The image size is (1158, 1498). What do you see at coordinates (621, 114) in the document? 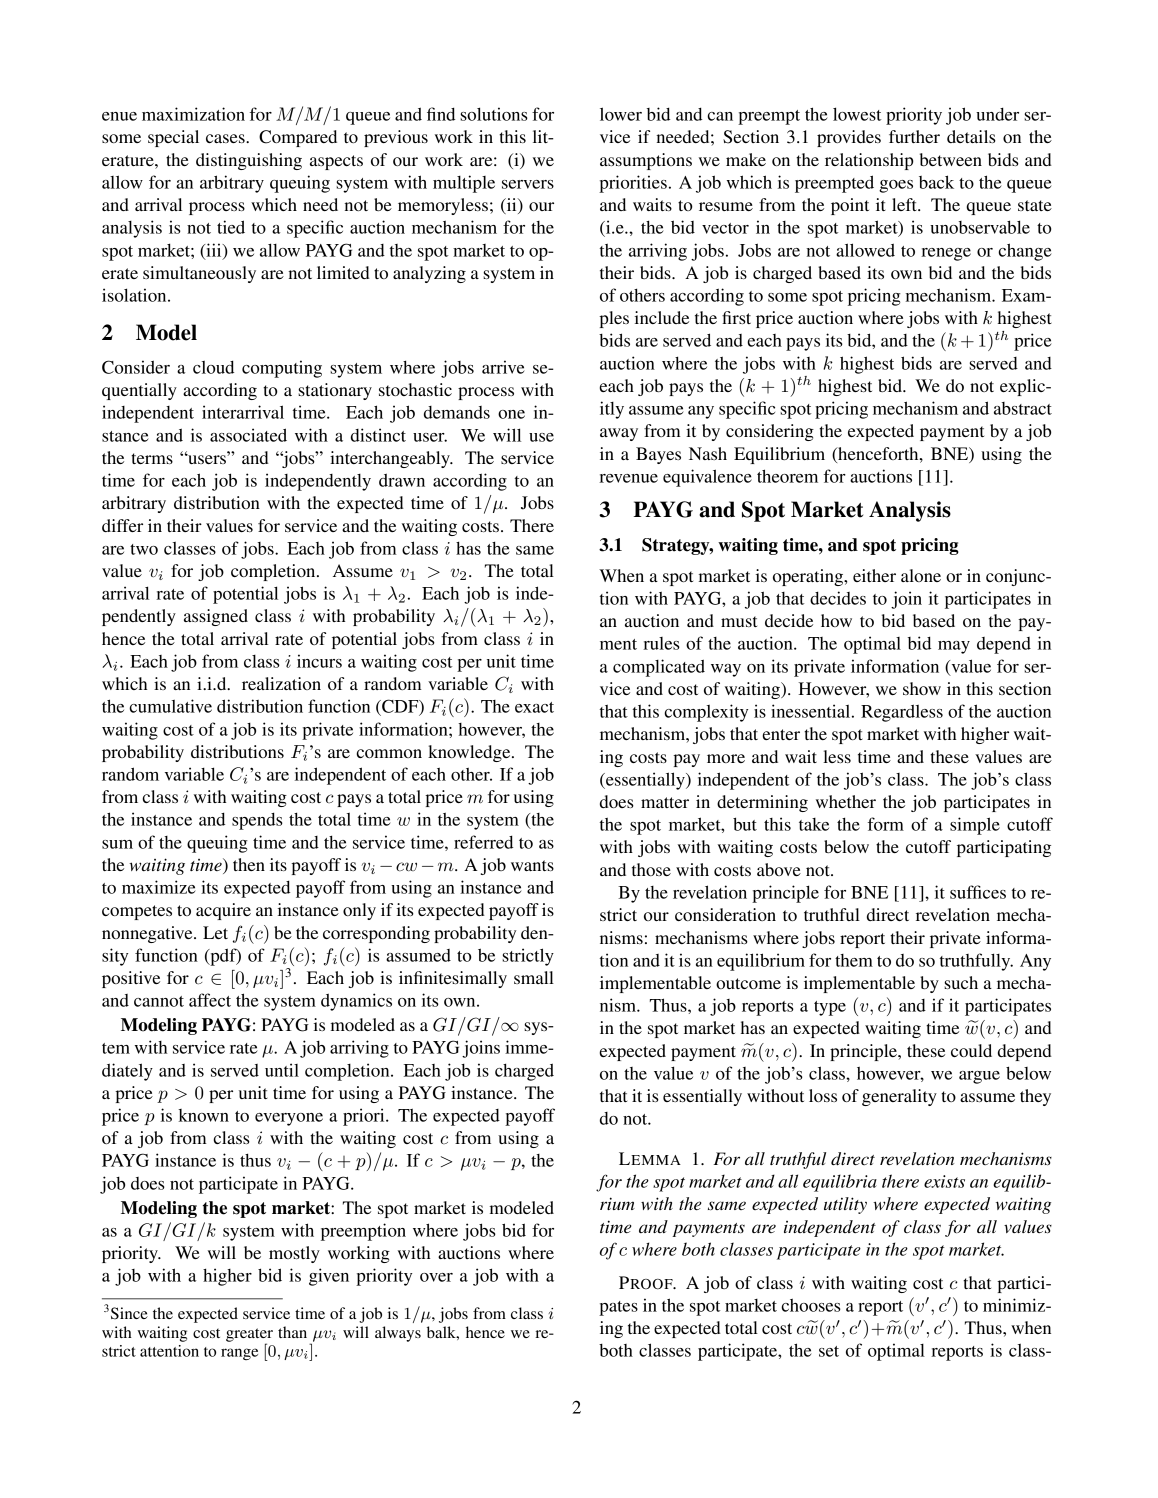
I see `lower` at bounding box center [621, 114].
